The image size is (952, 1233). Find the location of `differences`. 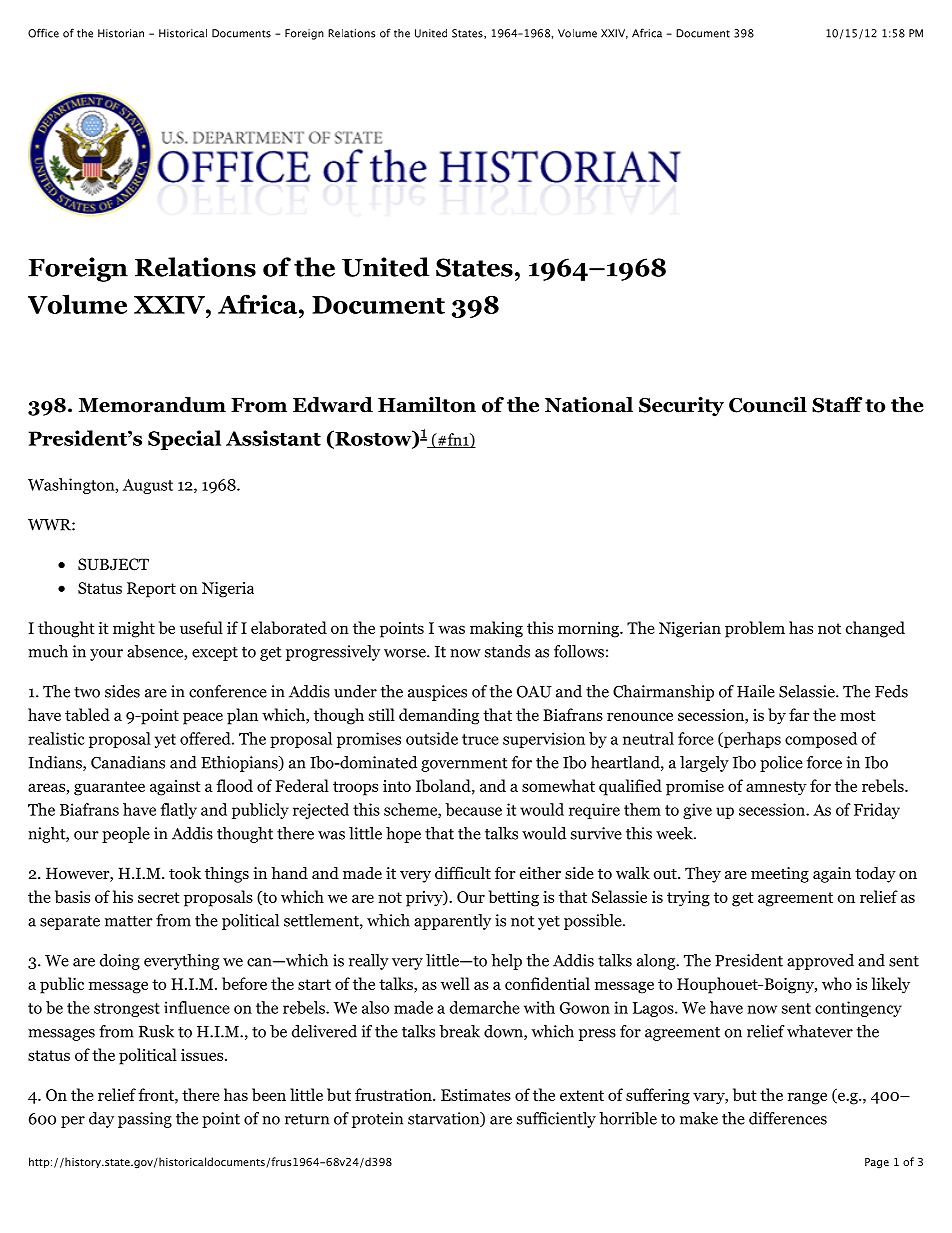

differences is located at coordinates (788, 1118).
